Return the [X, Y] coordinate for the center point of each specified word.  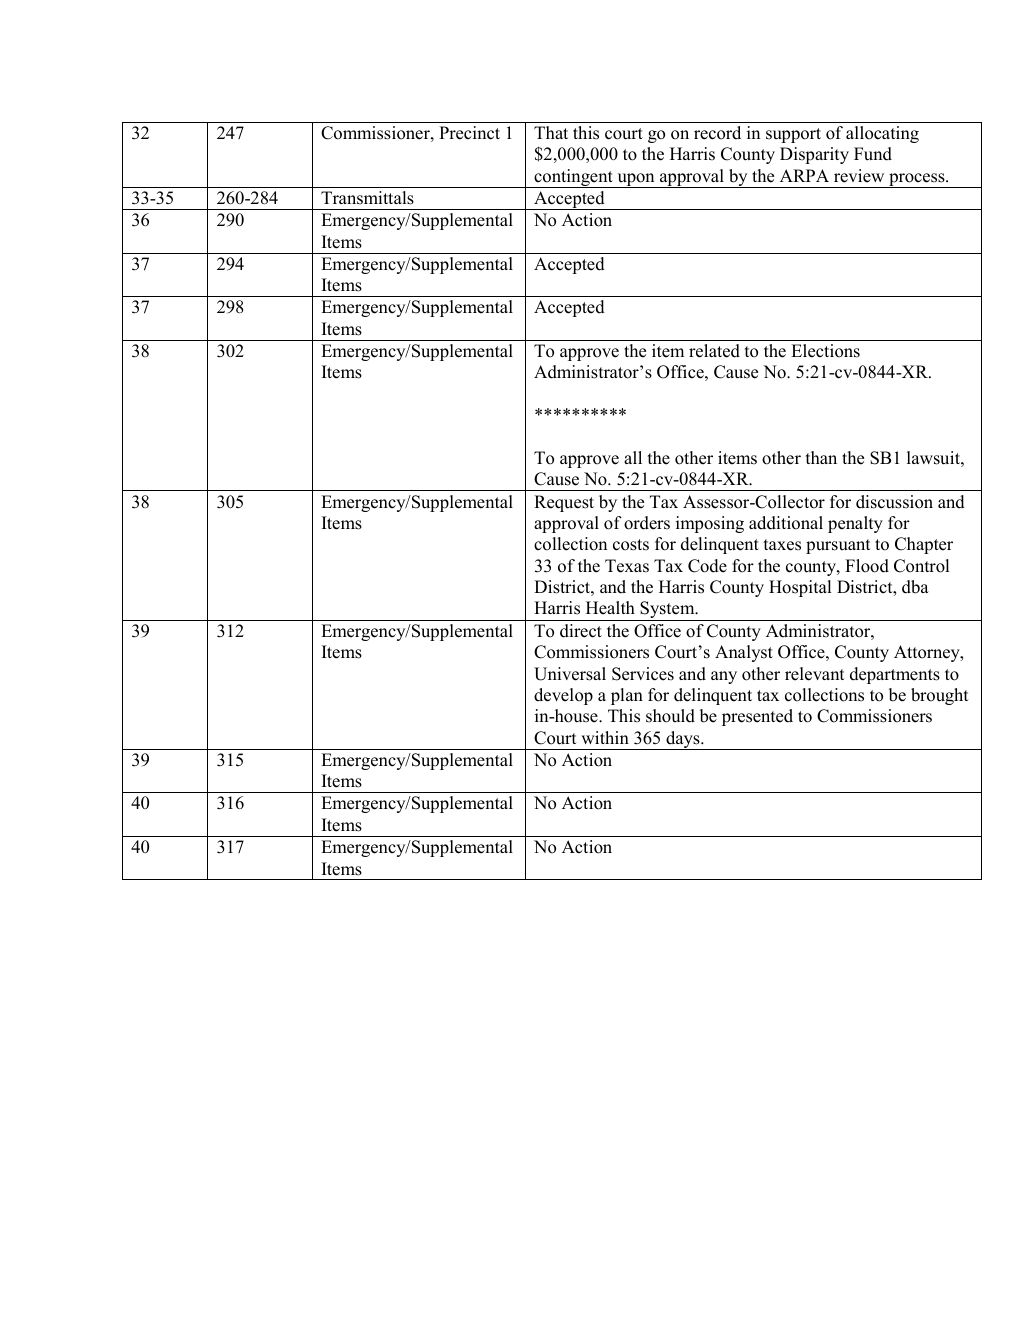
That [551, 132]
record [717, 133]
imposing [710, 524]
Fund [873, 154]
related [714, 351]
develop [563, 696]
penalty [855, 524]
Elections [825, 351]
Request [564, 503]
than [821, 457]
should [670, 716]
